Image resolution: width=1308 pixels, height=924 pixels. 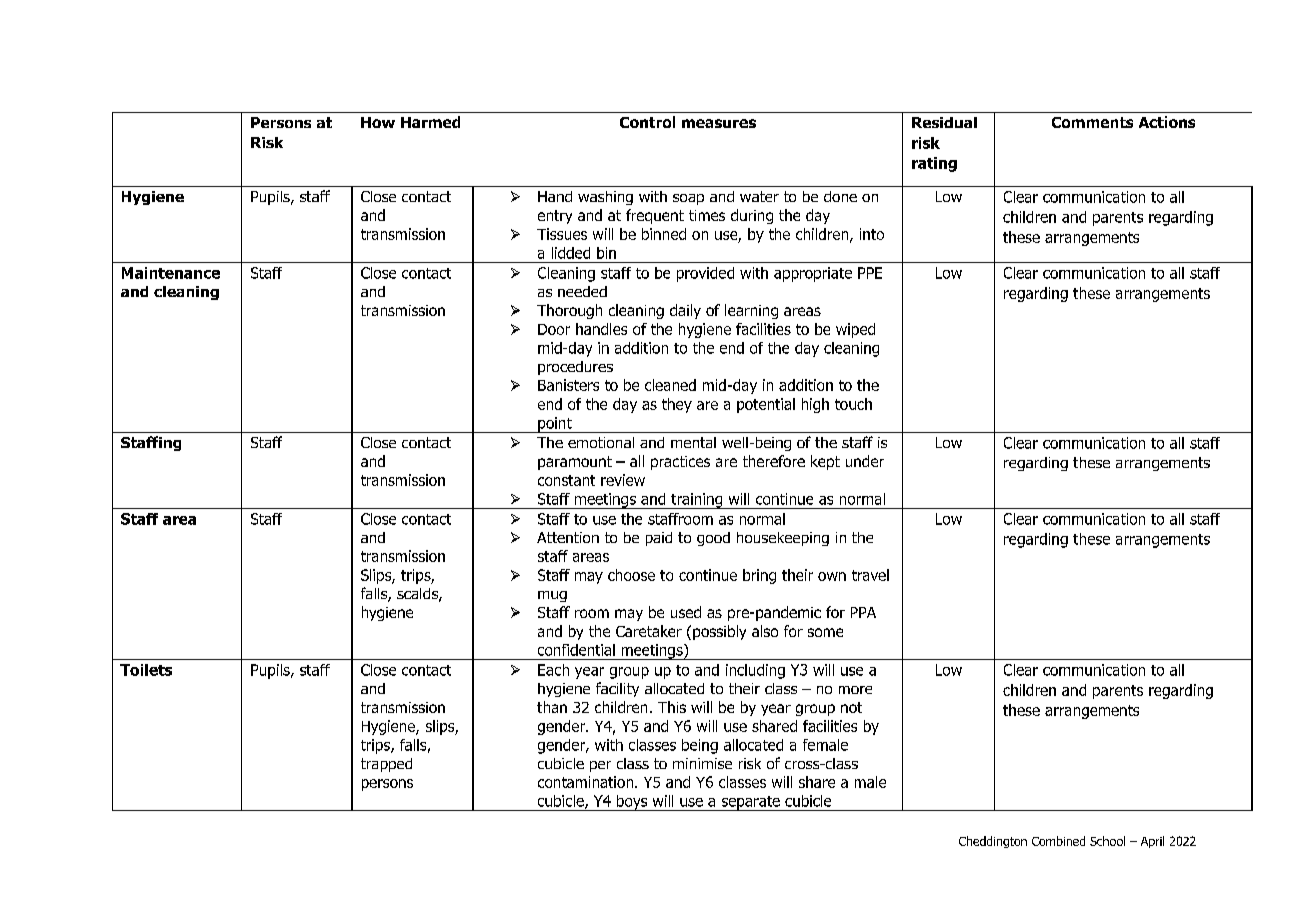 I want to click on under, so click(x=865, y=461).
